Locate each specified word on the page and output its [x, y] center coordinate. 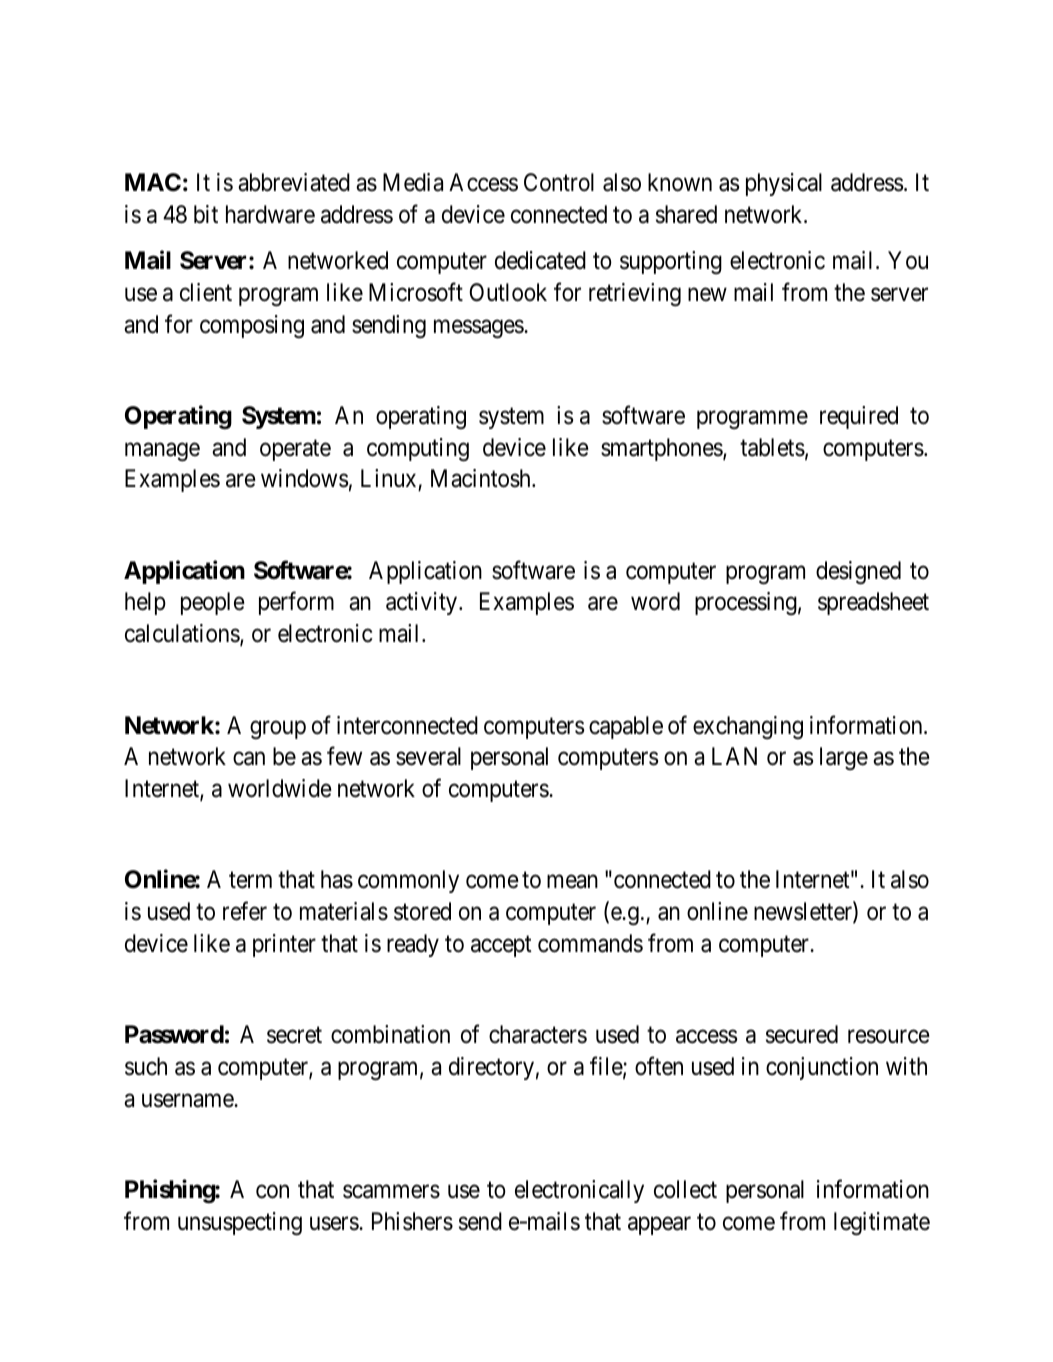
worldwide [280, 788]
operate [295, 450]
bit [206, 214]
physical [784, 184]
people [213, 603]
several [428, 756]
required [859, 417]
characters [538, 1034]
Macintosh [482, 478]
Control [559, 182]
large [844, 758]
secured [802, 1034]
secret [294, 1035]
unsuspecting [240, 1223]
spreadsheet [873, 603]
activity [423, 603]
